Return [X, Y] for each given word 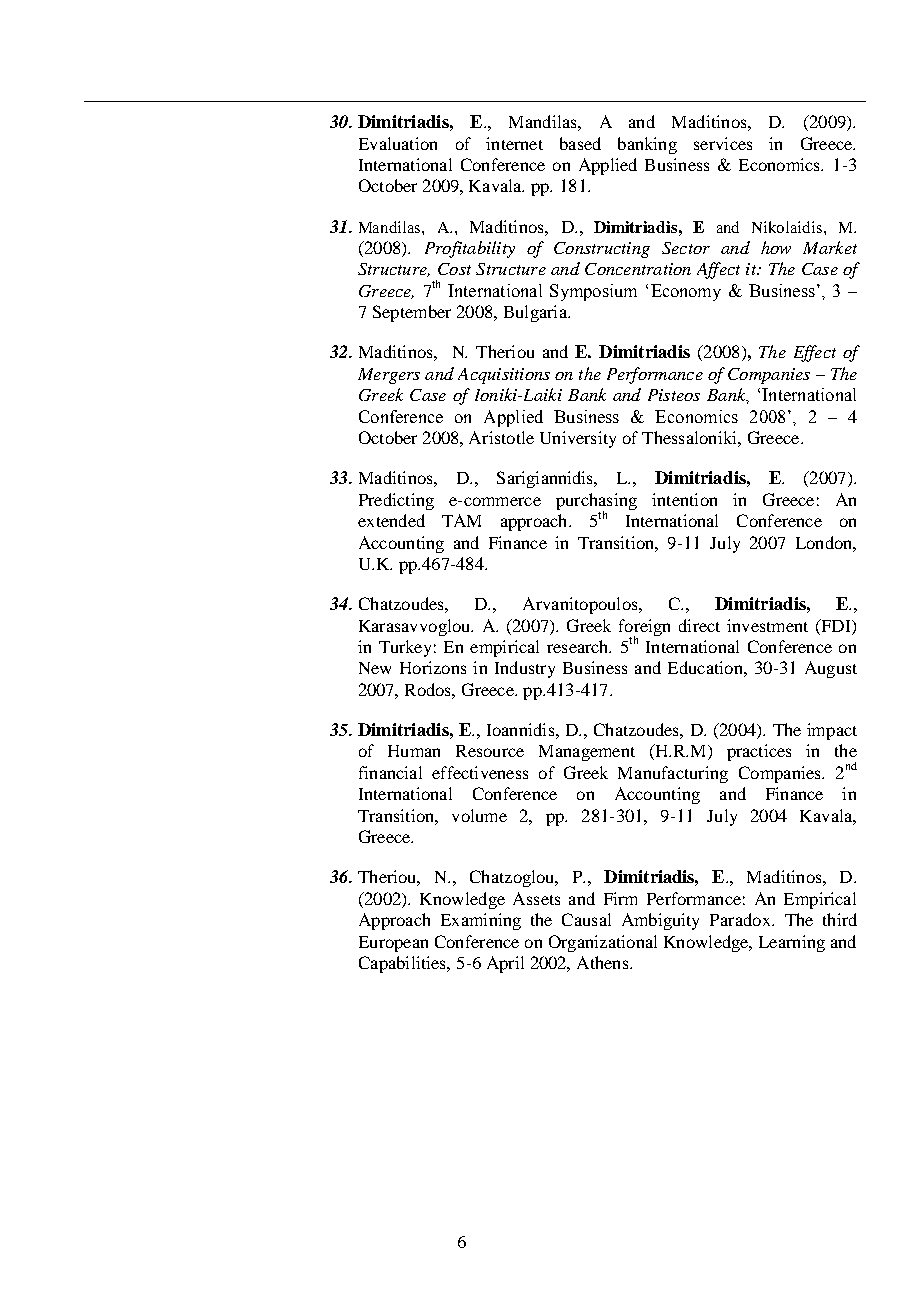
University [578, 439]
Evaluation [398, 143]
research [579, 646]
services [723, 143]
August [831, 669]
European [393, 944]
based [580, 143]
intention [684, 499]
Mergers [389, 376]
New [375, 668]
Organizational [603, 943]
